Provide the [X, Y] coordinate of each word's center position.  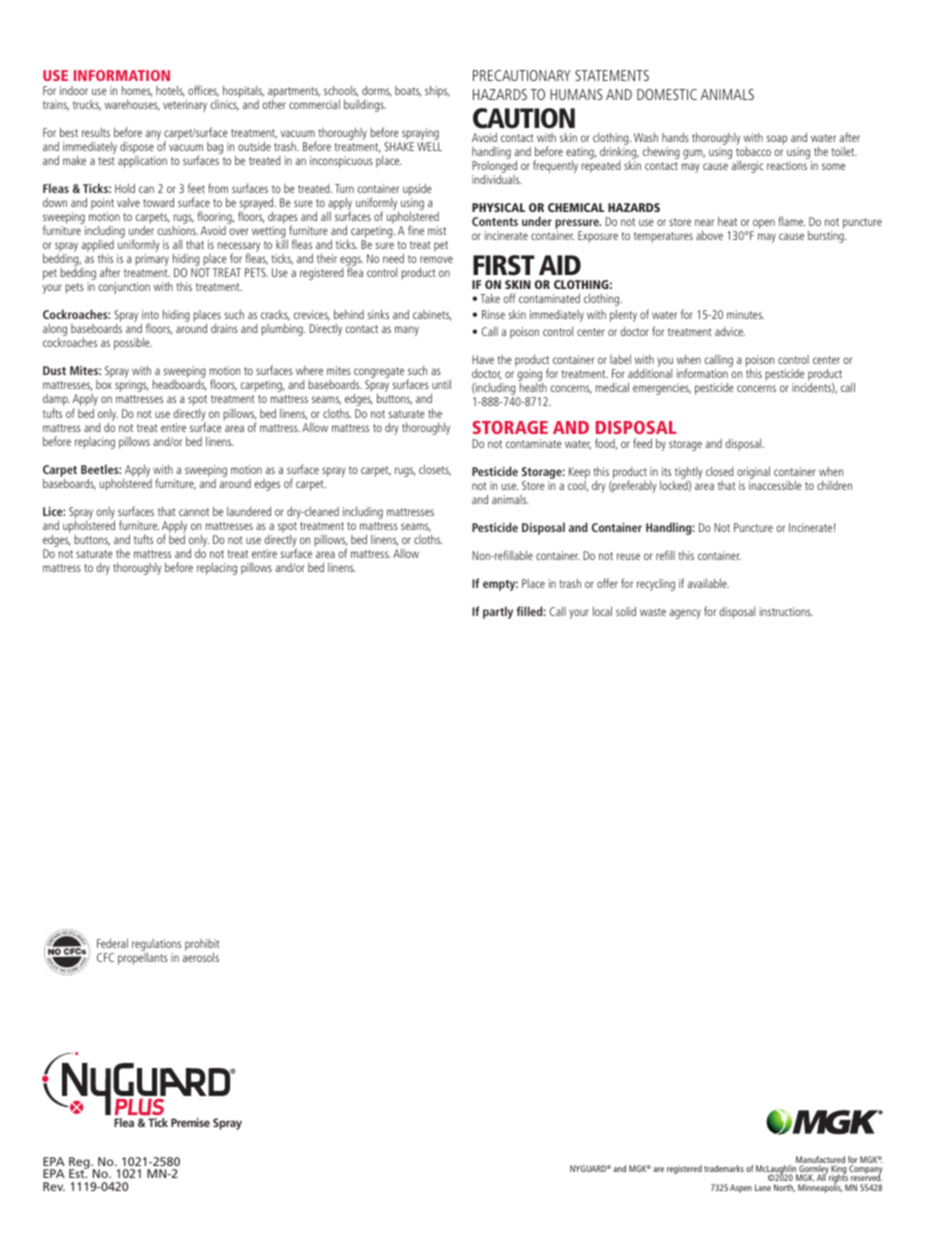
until [441, 384]
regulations [156, 946]
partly [498, 612]
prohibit [202, 946]
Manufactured [820, 1161]
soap [777, 140]
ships [437, 91]
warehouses [132, 105]
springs [132, 386]
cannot [194, 512]
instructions [786, 611]
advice [730, 331]
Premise [190, 1122]
